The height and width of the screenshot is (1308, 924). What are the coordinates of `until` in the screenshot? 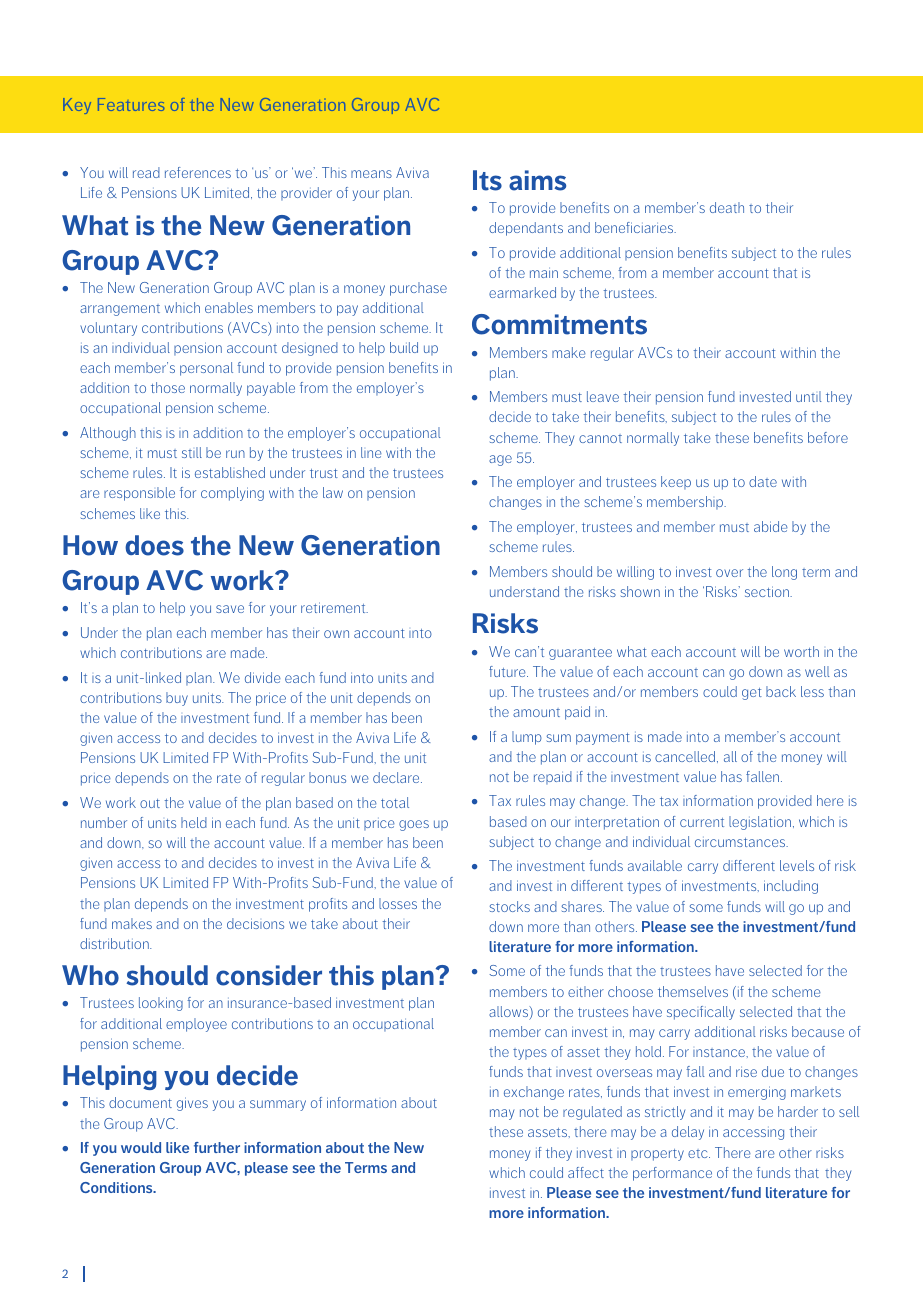 It's located at (809, 396).
